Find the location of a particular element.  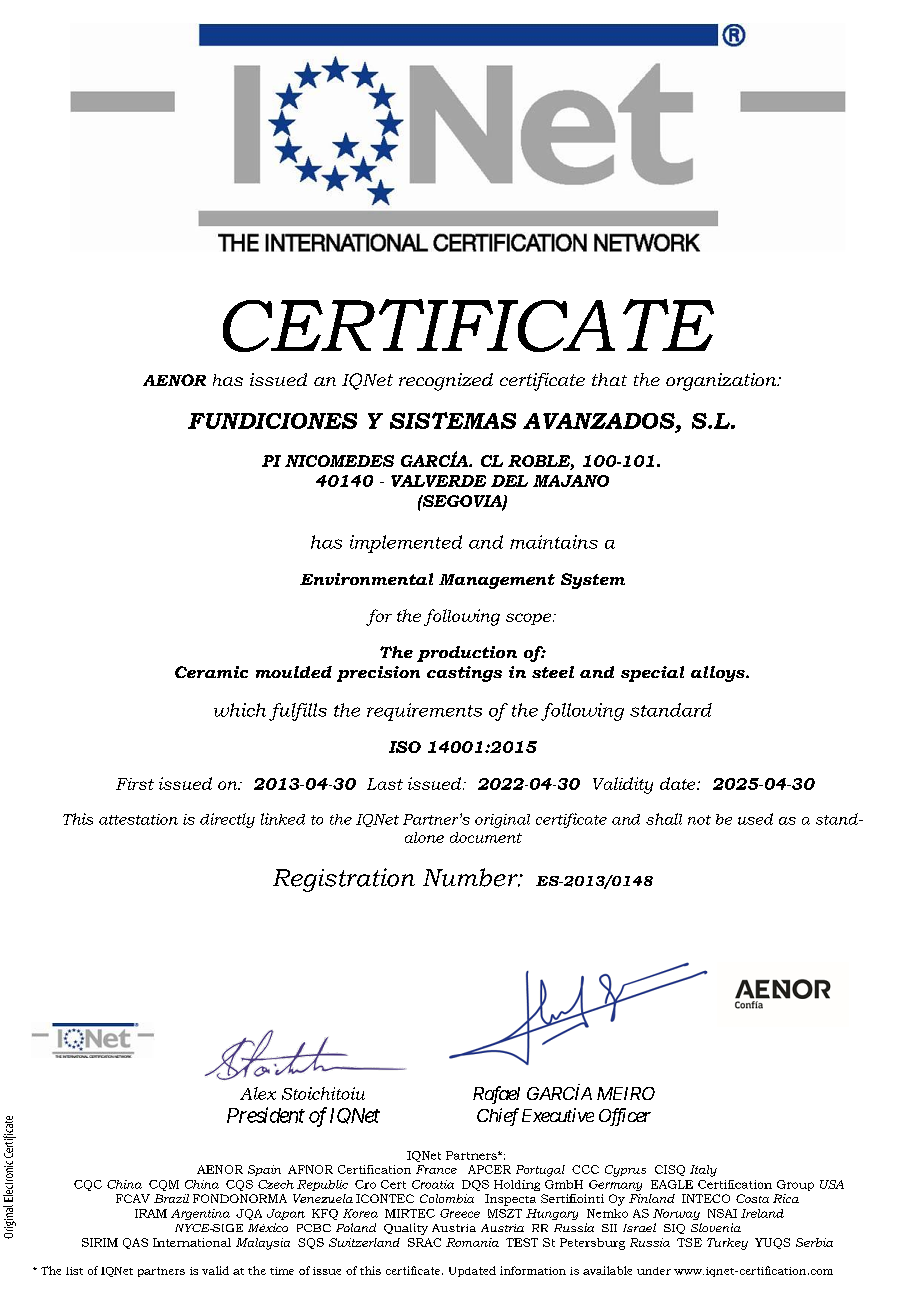

recognized is located at coordinates (446, 382).
